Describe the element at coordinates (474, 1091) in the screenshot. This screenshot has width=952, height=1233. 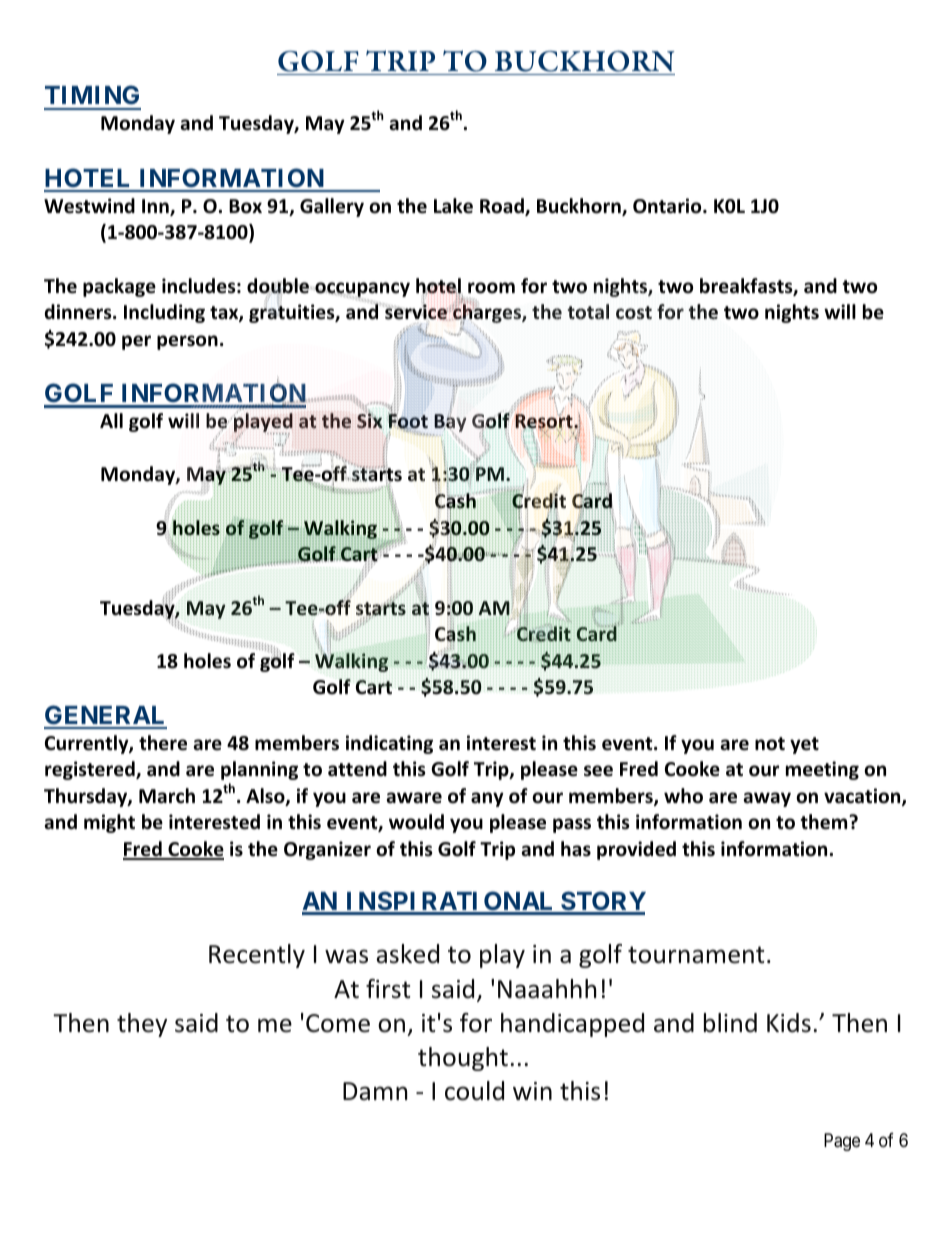
I see `could` at that location.
